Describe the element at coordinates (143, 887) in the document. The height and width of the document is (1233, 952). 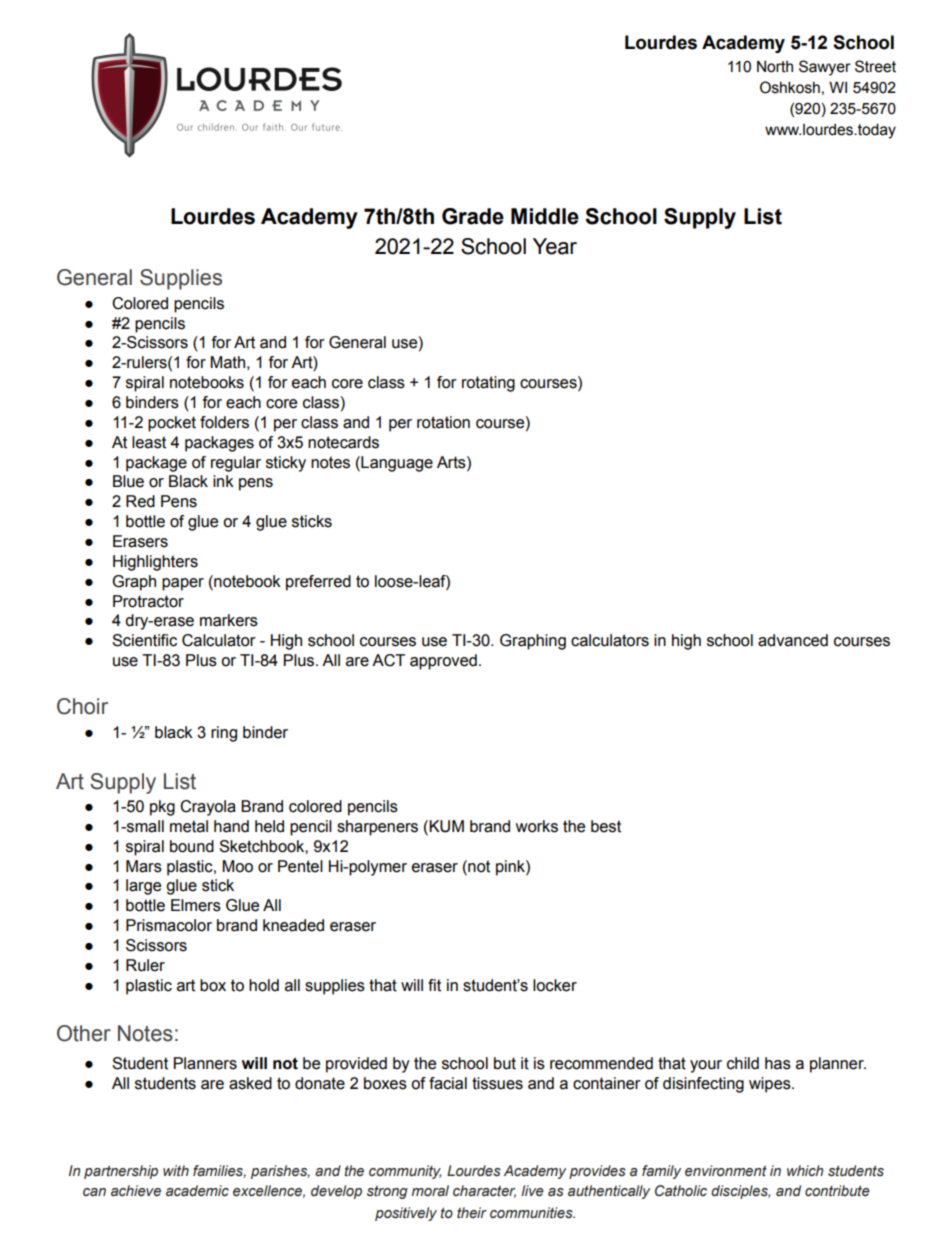
I see `large` at that location.
